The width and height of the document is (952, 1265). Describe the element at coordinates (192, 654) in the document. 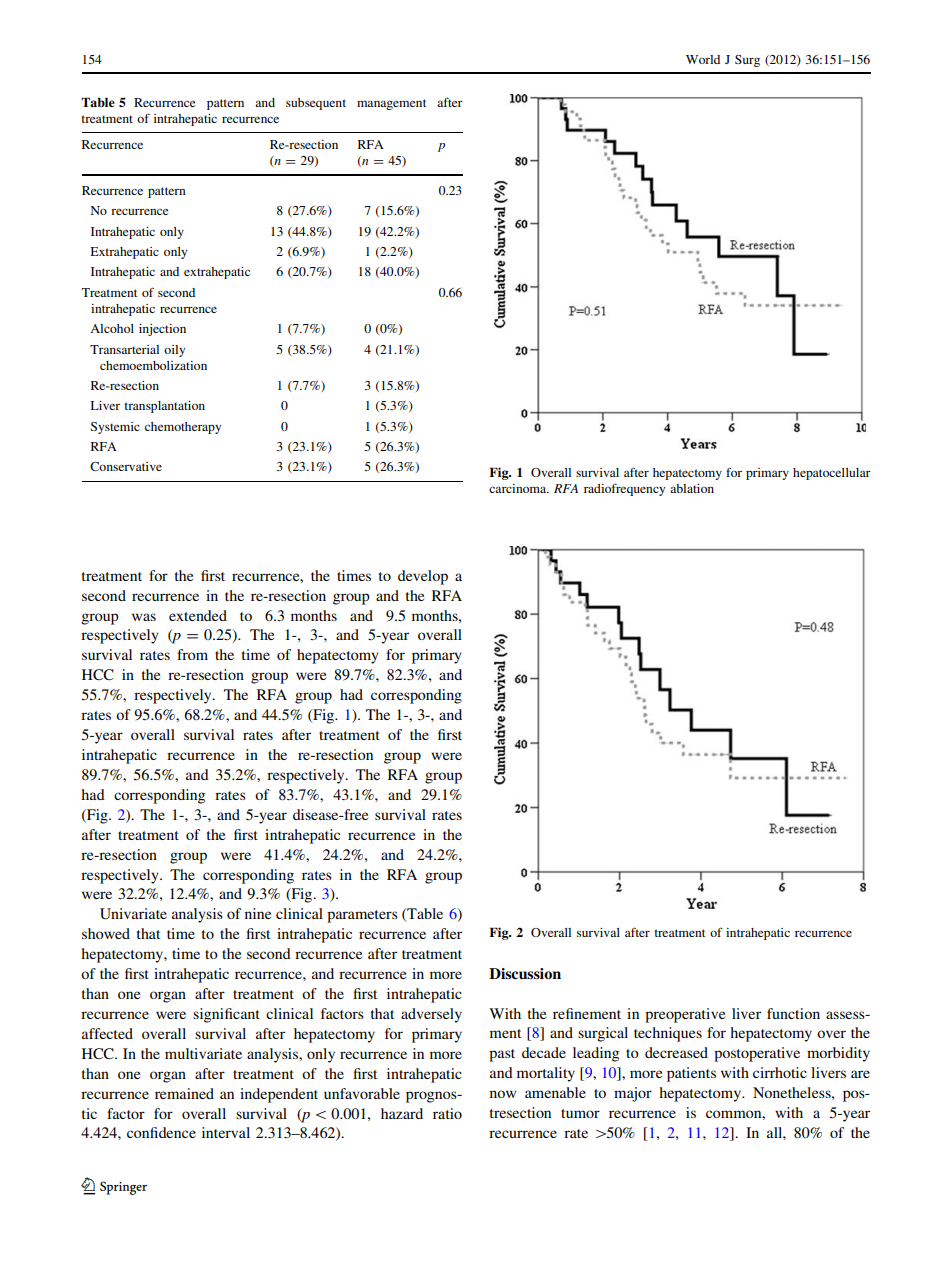

I see `from` at that location.
